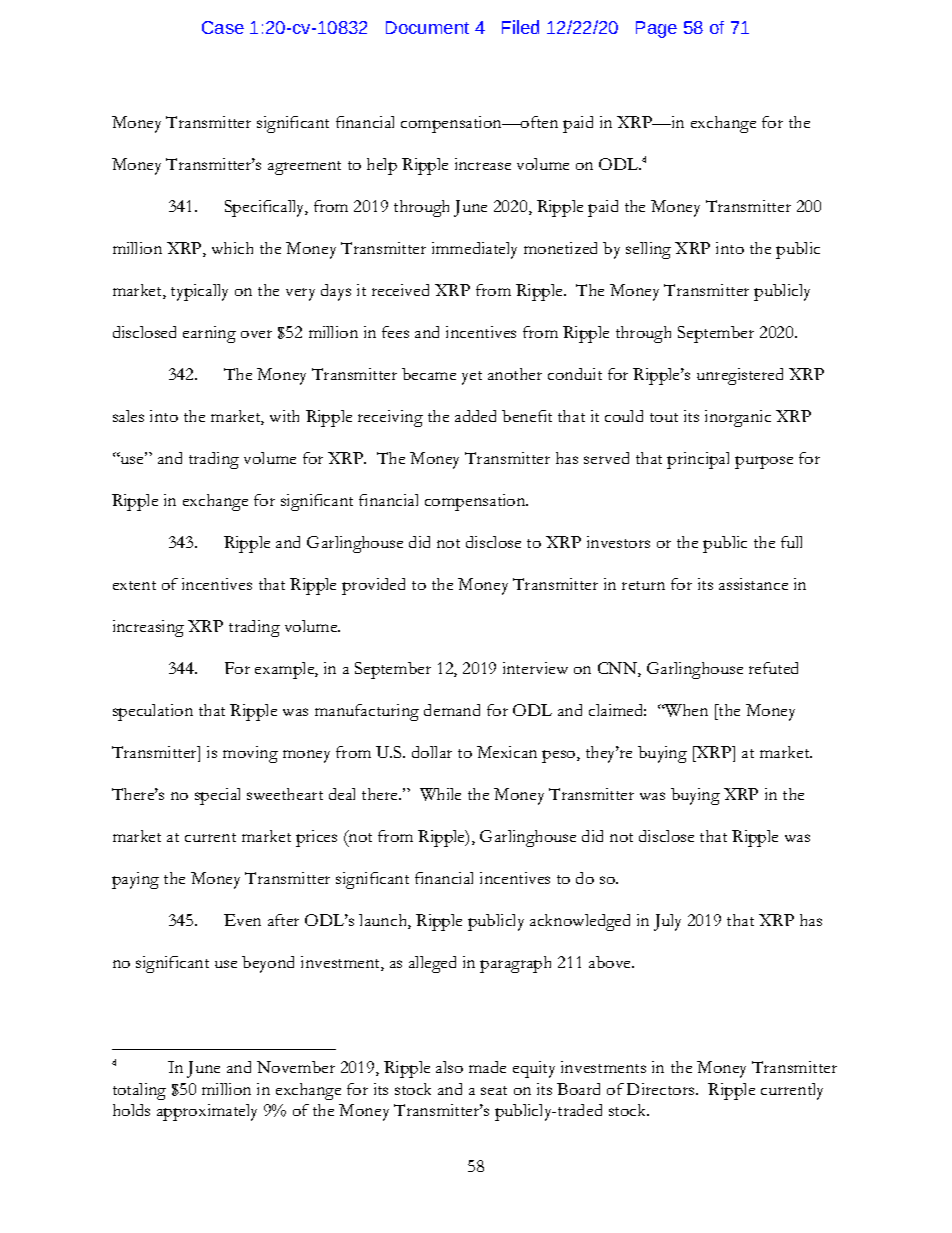 This document has height=1233, width=952. I want to click on also, so click(449, 1067).
